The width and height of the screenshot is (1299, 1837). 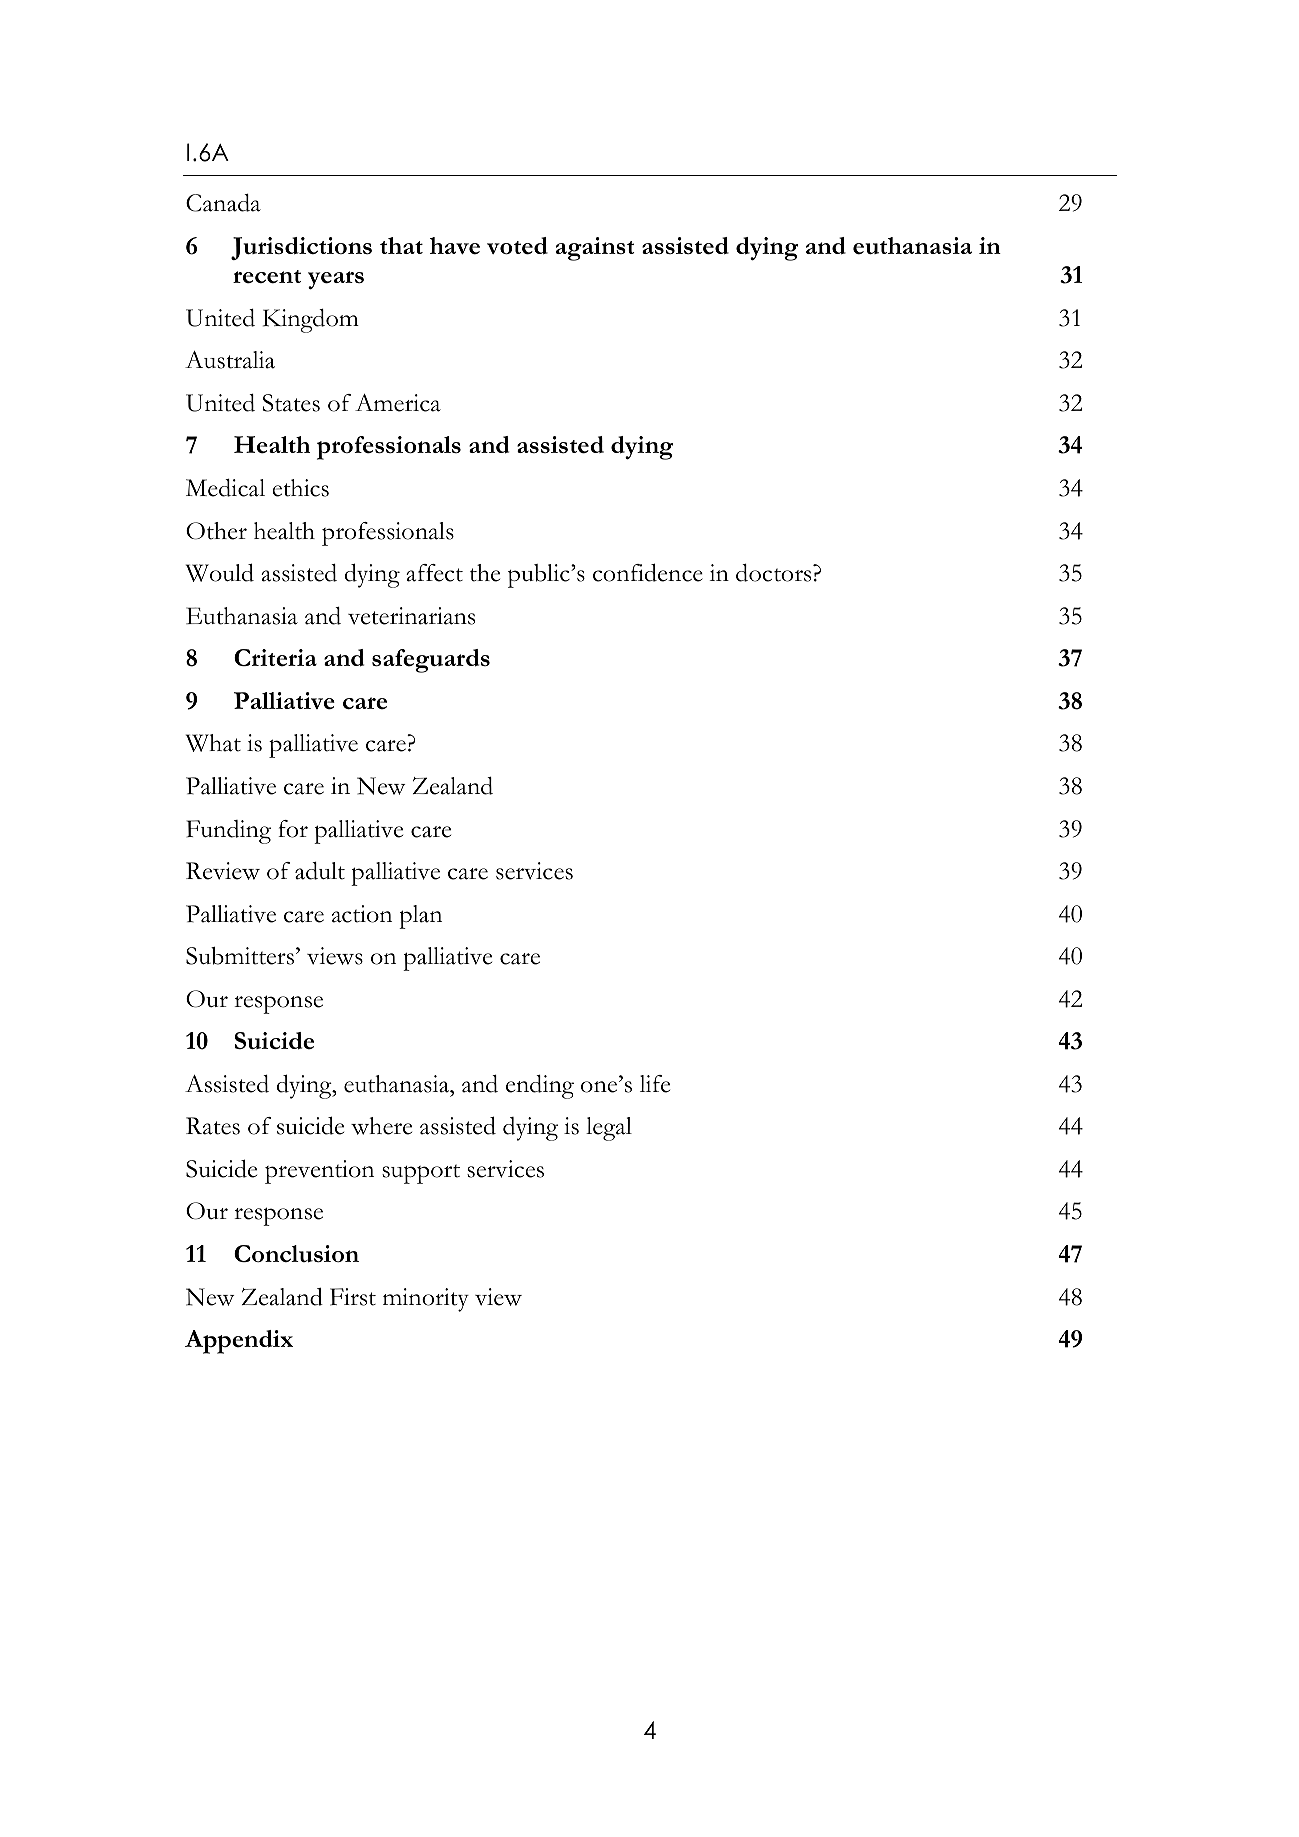 I want to click on life, so click(x=655, y=1084).
